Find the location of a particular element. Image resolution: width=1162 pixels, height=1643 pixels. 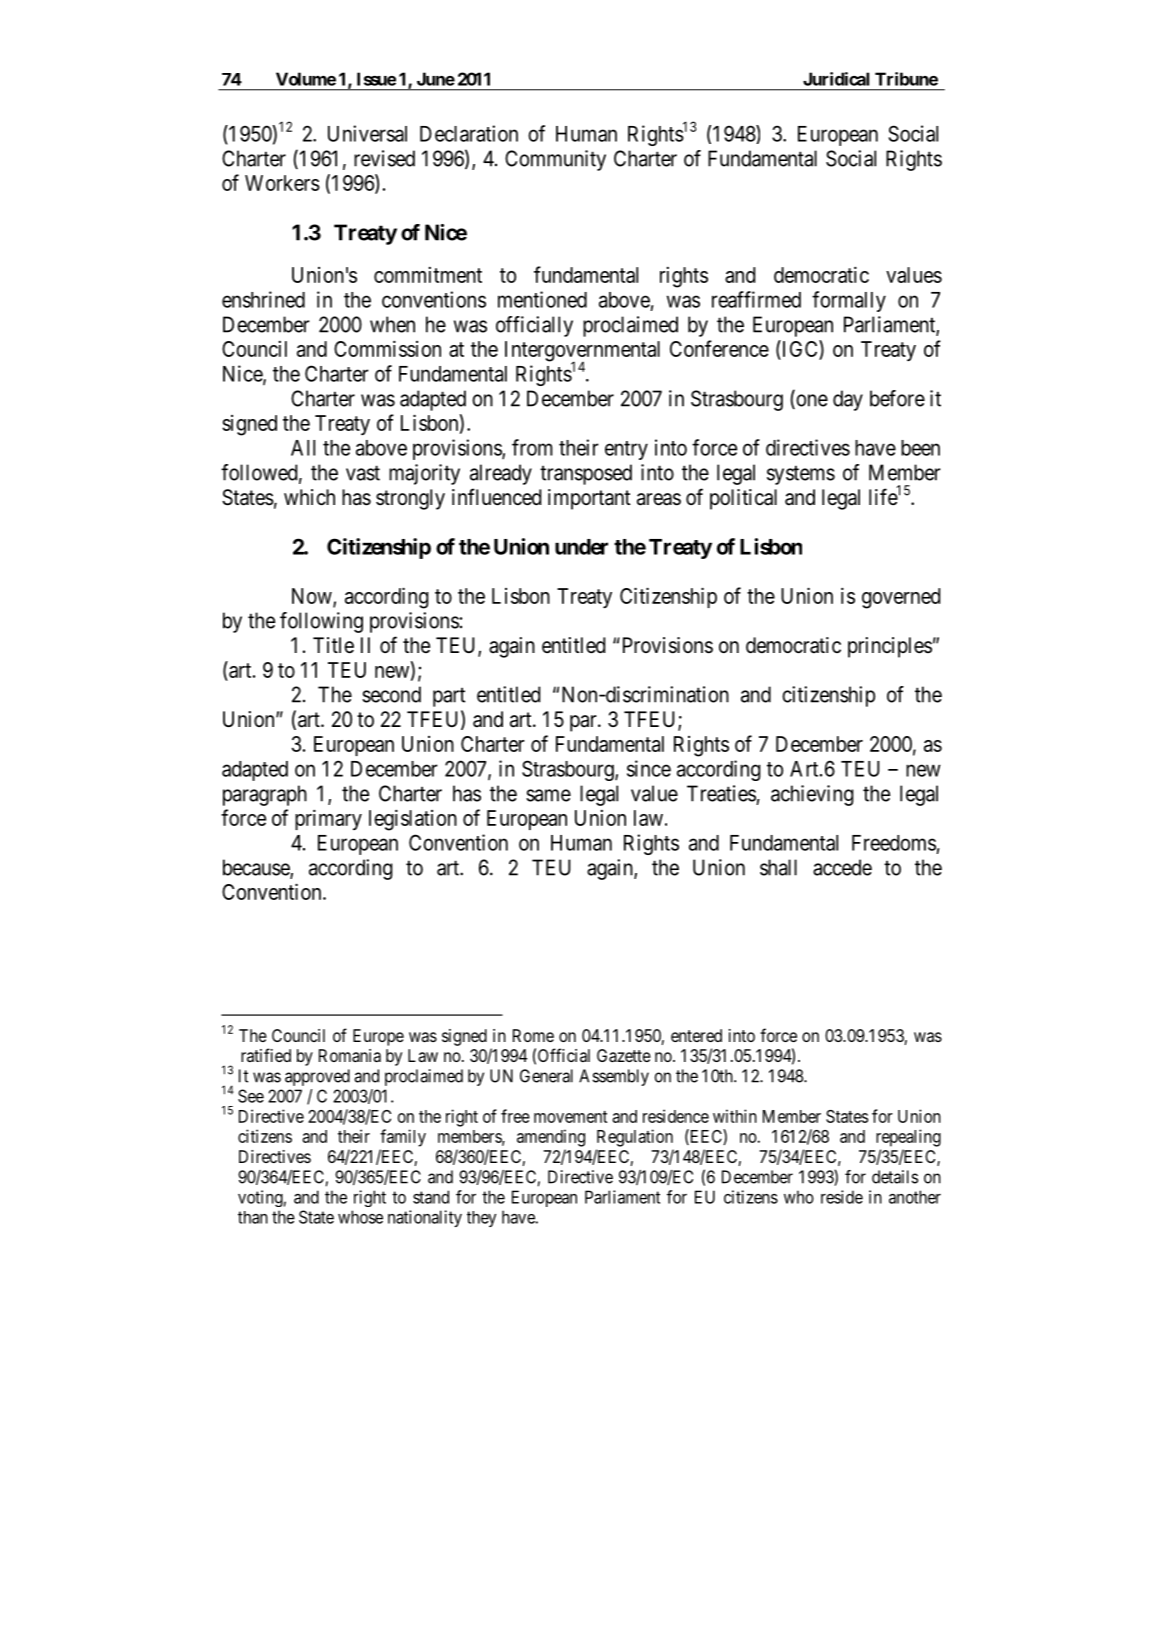

because is located at coordinates (257, 868).
